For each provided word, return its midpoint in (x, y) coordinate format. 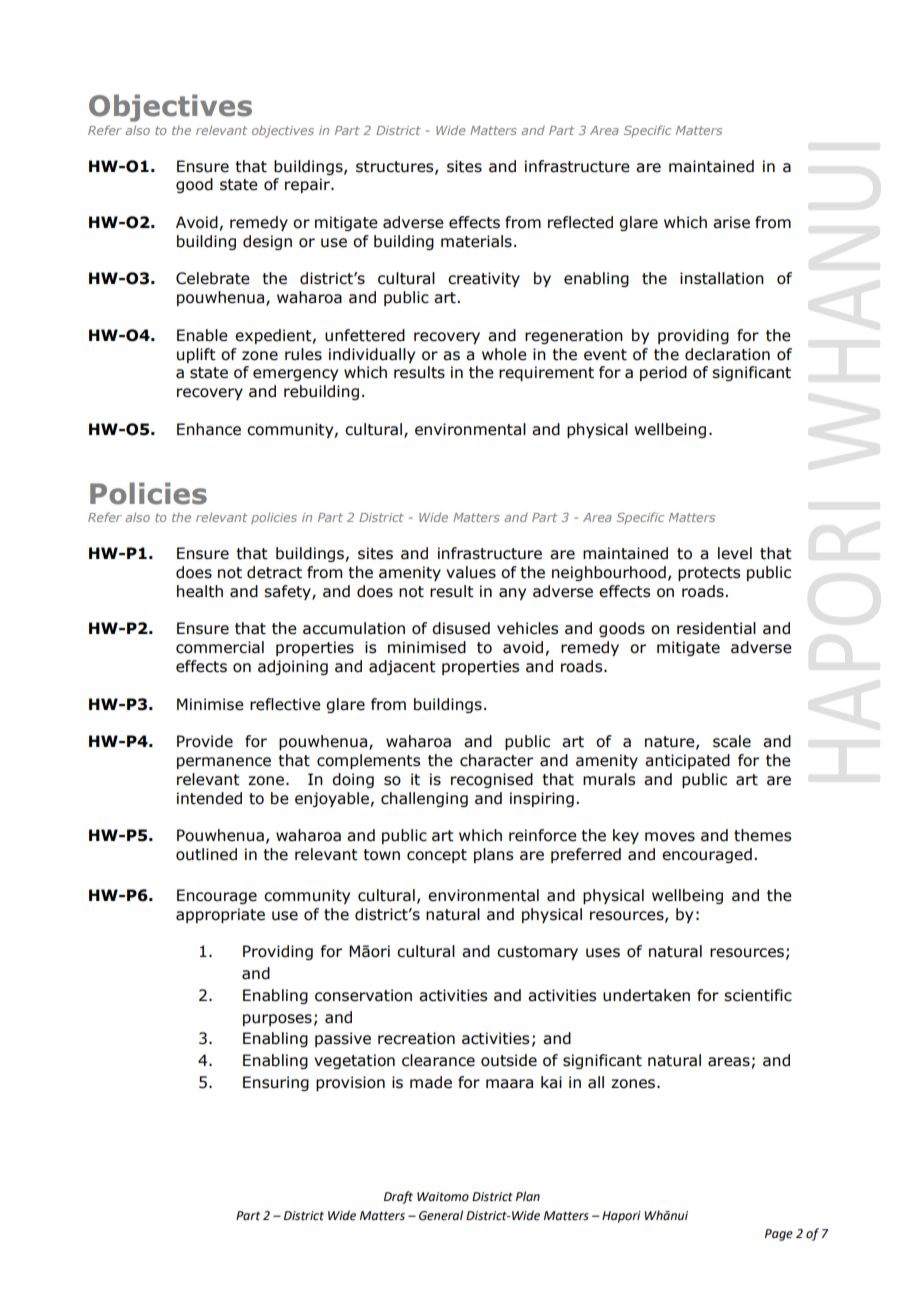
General (441, 1215)
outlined (206, 854)
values (471, 572)
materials (476, 241)
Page (779, 1235)
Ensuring (276, 1083)
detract (274, 572)
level (735, 553)
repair (308, 185)
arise (731, 222)
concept (437, 856)
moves (670, 837)
